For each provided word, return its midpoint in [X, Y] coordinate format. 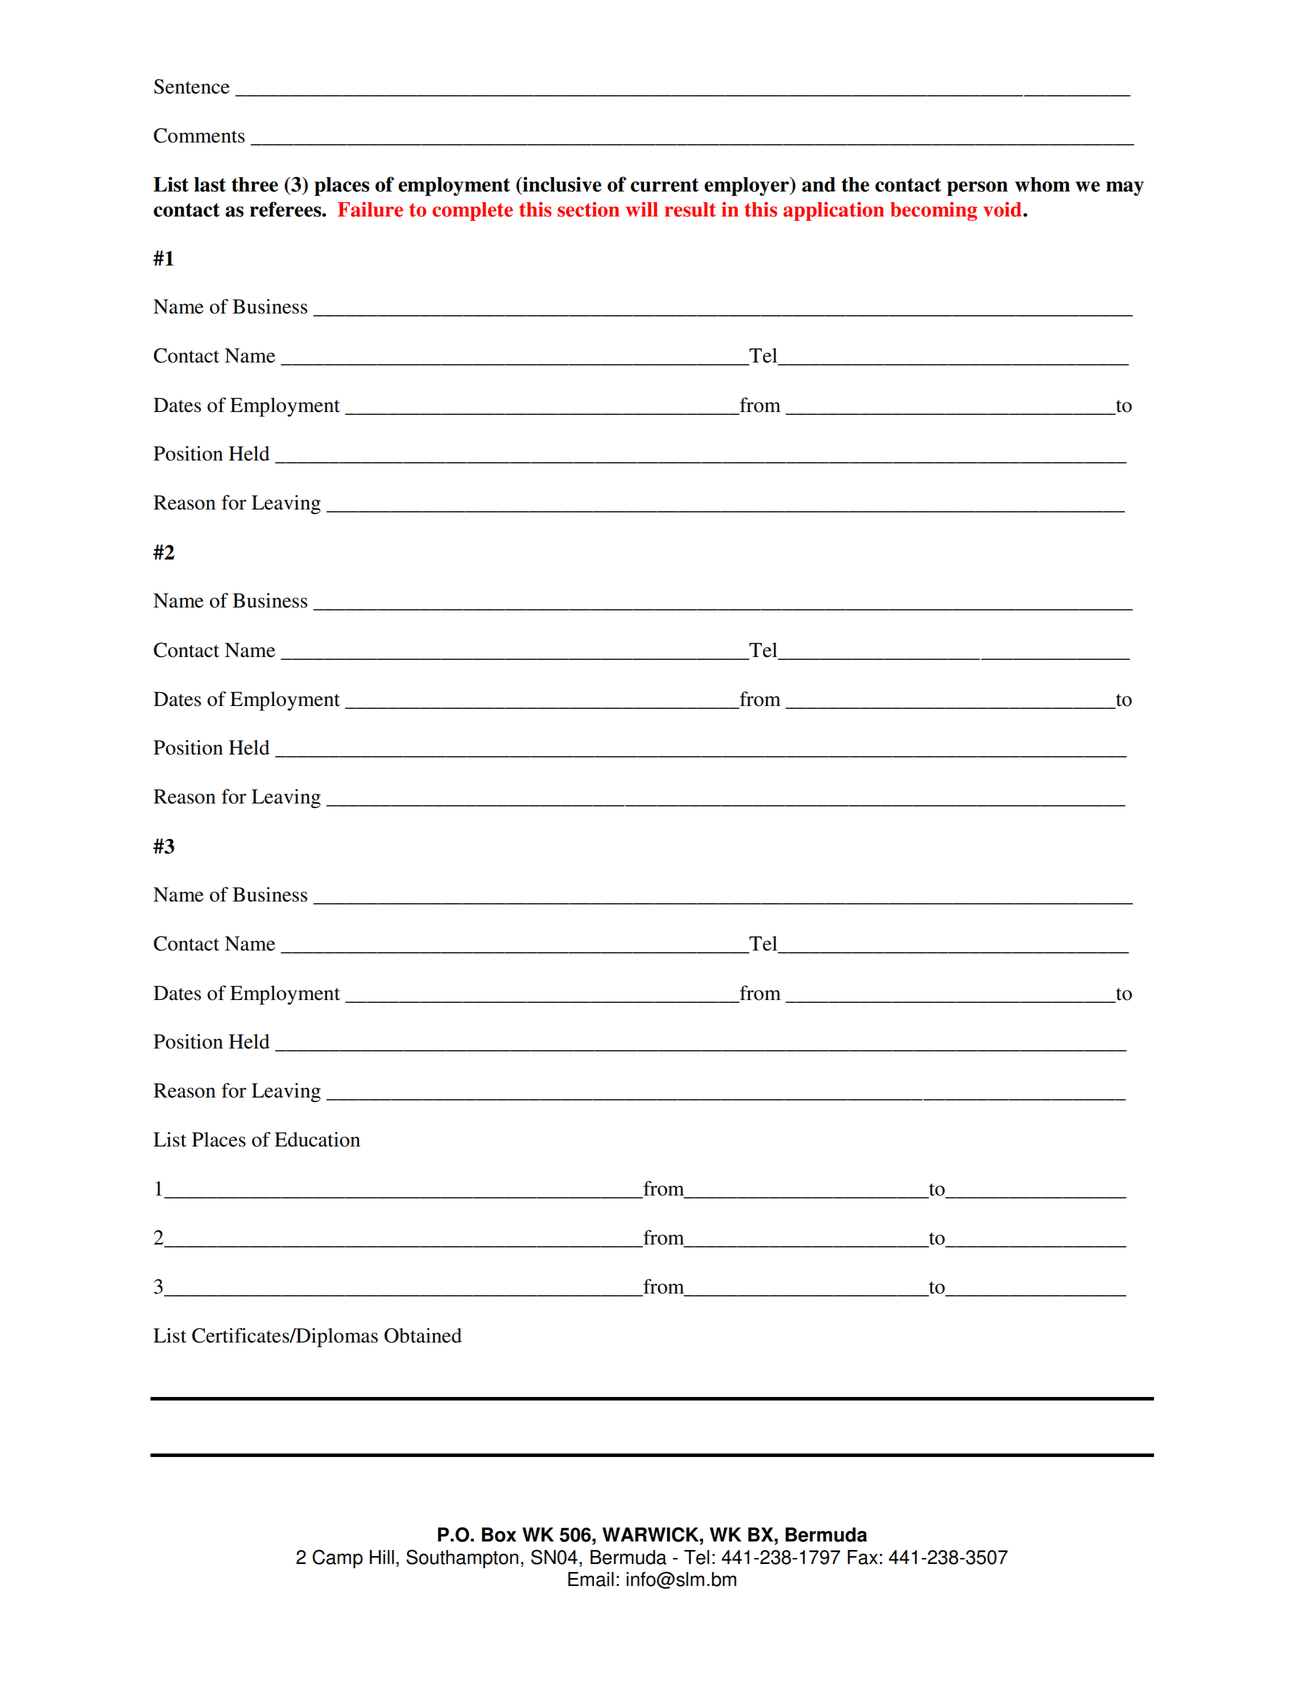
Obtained [423, 1335]
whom [1042, 184]
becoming [933, 211]
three [255, 184]
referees [286, 209]
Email [591, 1579]
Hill [382, 1557]
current [664, 185]
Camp [337, 1559]
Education [317, 1139]
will [642, 209]
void [1004, 209]
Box [499, 1534]
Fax [863, 1557]
